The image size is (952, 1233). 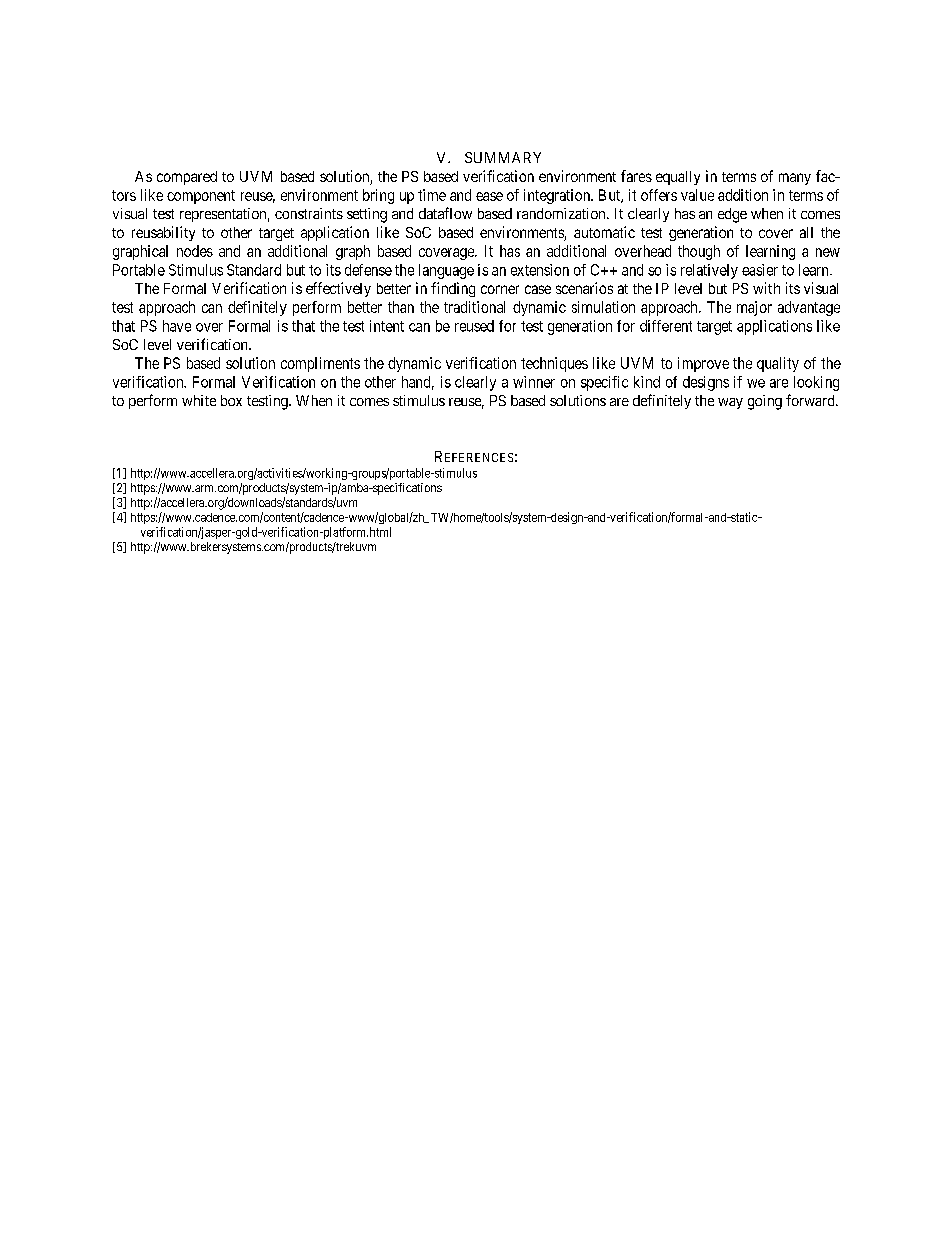 What do you see at coordinates (500, 289) in the document?
I see `corner` at bounding box center [500, 289].
